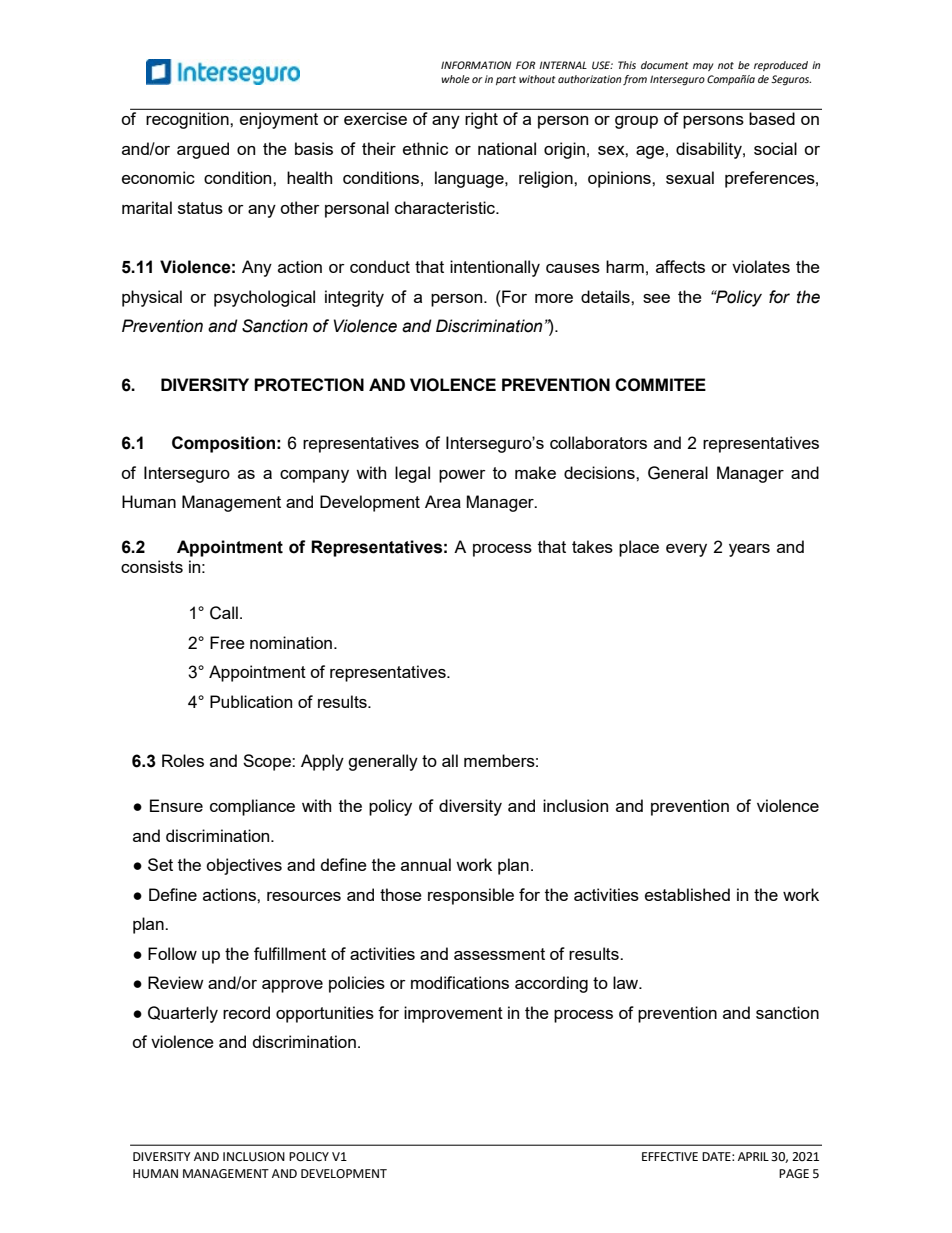 This screenshot has width=952, height=1233. I want to click on intentionally, so click(495, 268).
